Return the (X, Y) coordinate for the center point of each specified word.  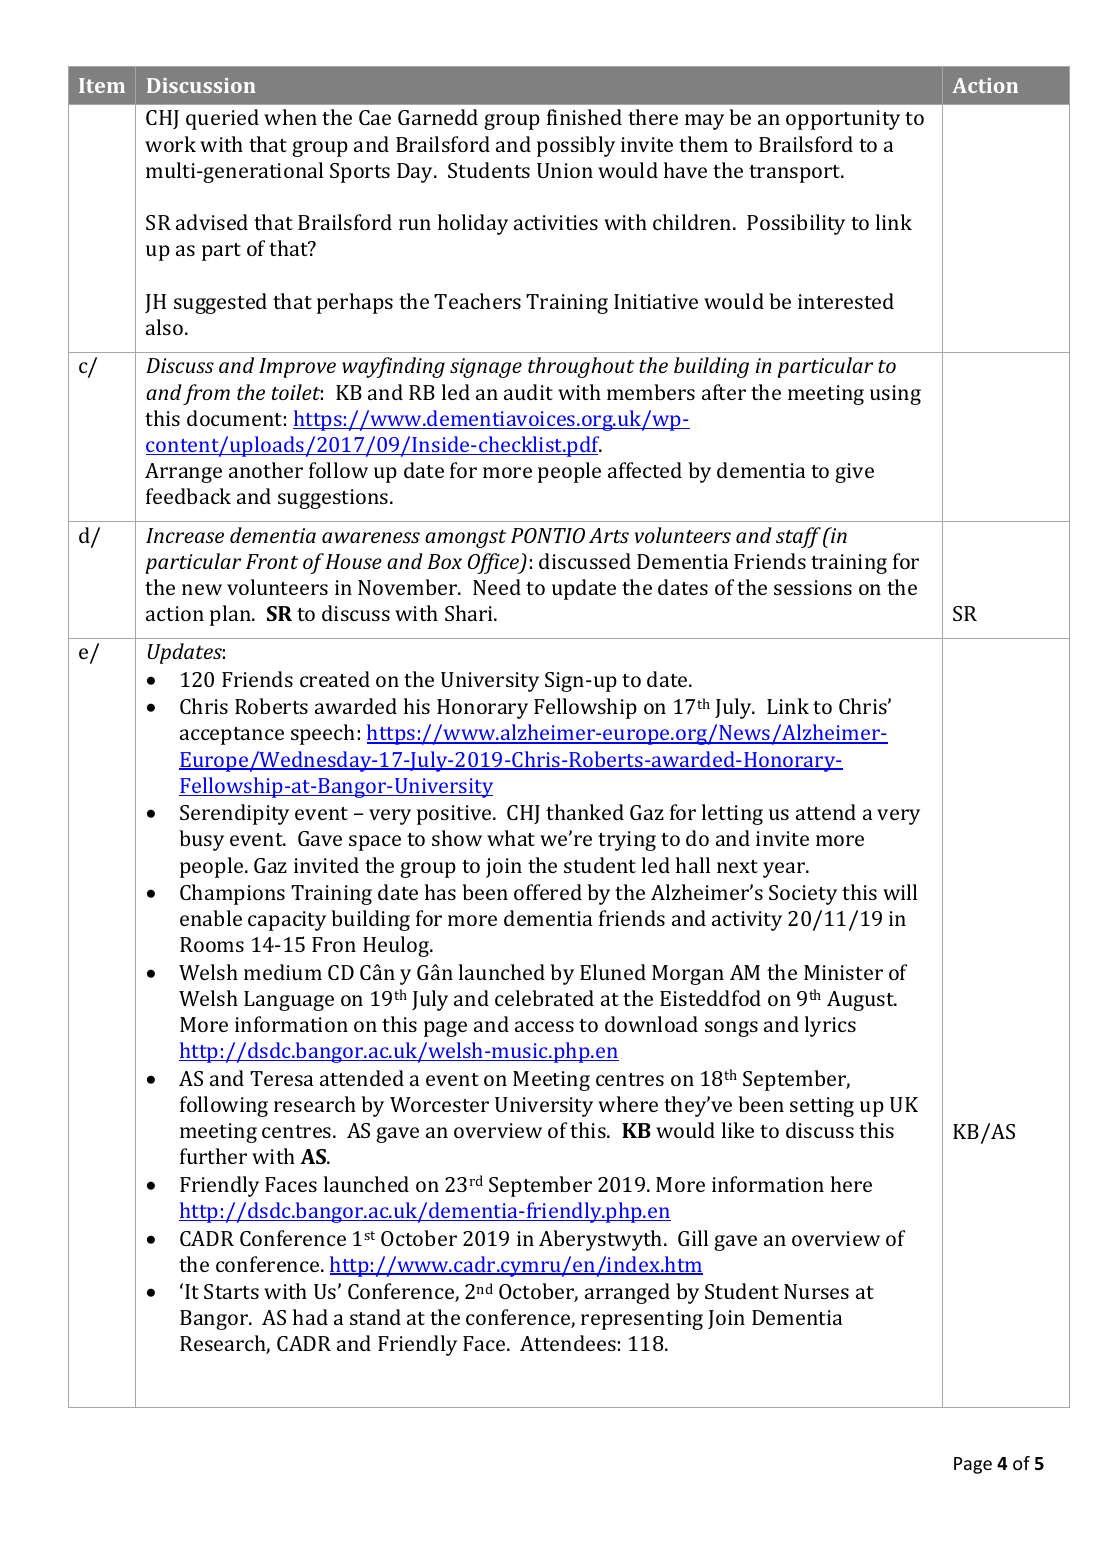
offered (548, 892)
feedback (188, 496)
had (310, 1317)
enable (211, 918)
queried (222, 119)
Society (803, 895)
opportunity (843, 120)
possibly (576, 146)
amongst (465, 539)
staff (798, 537)
